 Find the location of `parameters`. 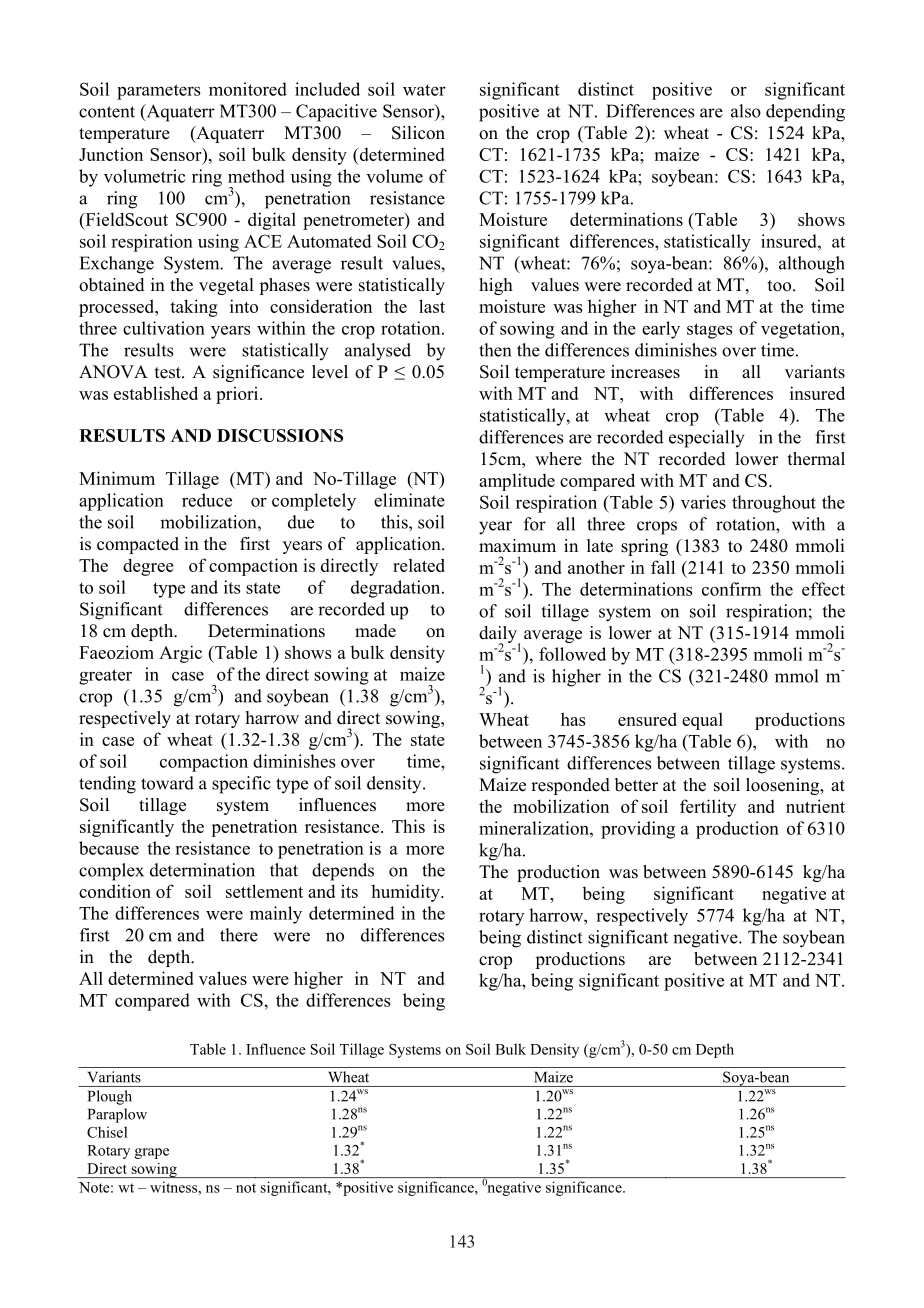

parameters is located at coordinates (158, 92).
